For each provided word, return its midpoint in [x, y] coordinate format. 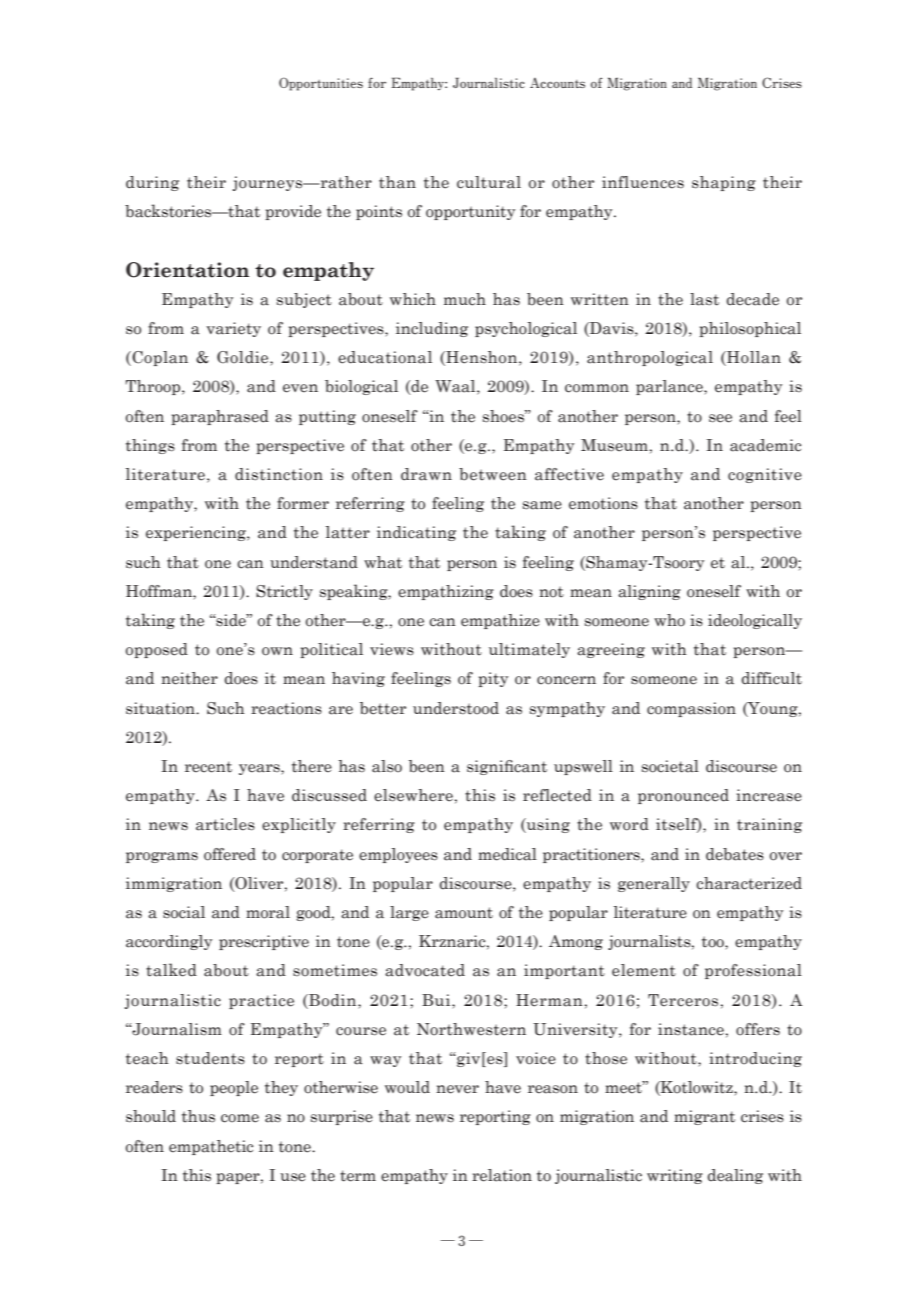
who [669, 620]
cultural [489, 182]
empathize [500, 621]
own [277, 651]
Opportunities [321, 84]
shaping [724, 183]
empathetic [211, 1147]
